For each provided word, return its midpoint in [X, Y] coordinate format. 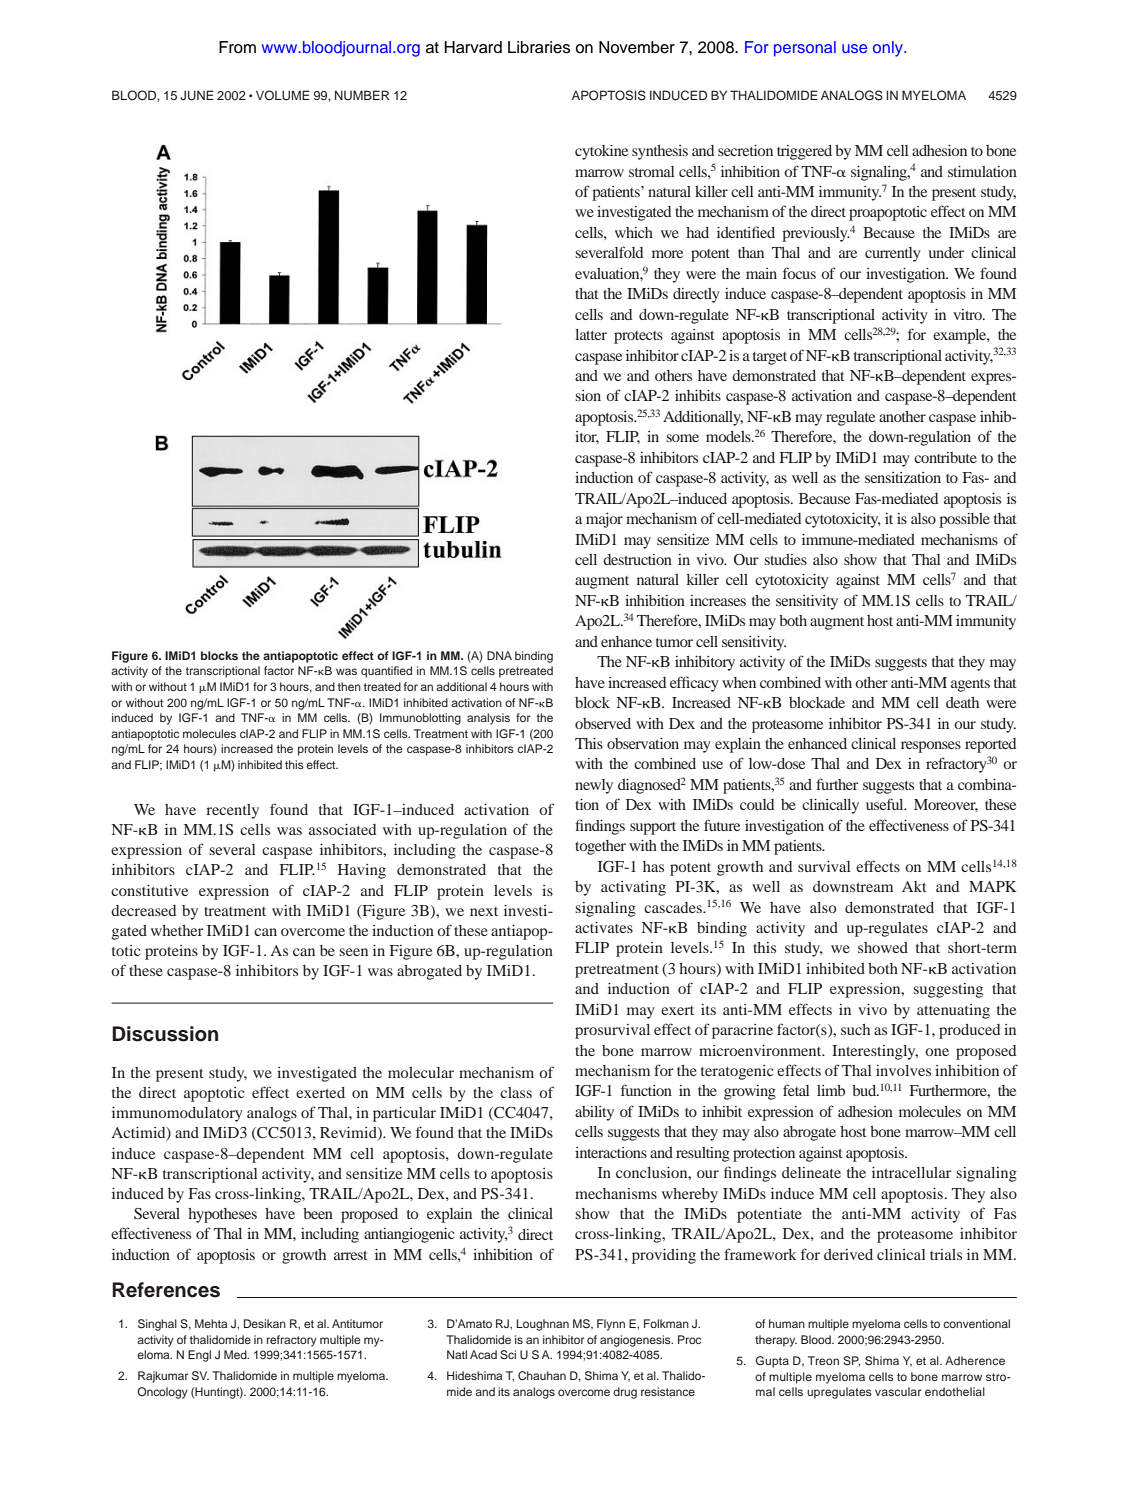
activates [604, 927]
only [889, 49]
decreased [143, 910]
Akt [914, 886]
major [604, 520]
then [349, 686]
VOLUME [283, 95]
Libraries [539, 47]
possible [964, 520]
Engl [199, 1356]
